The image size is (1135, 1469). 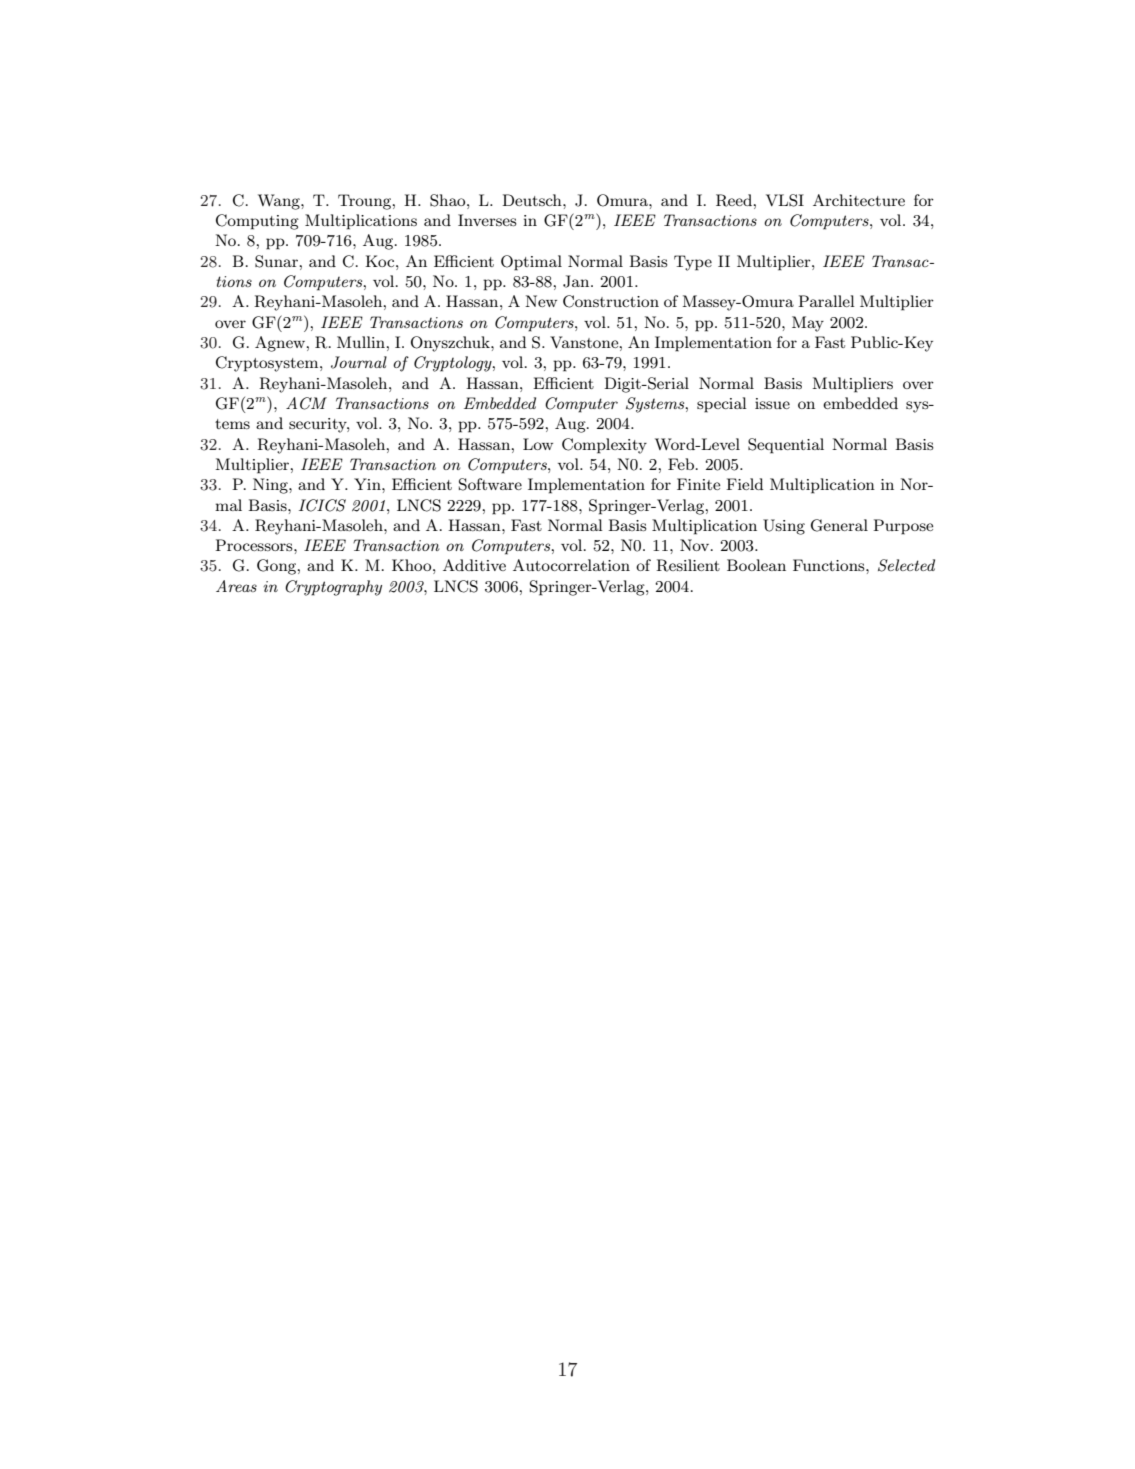 I want to click on Deutsch, so click(x=533, y=200).
